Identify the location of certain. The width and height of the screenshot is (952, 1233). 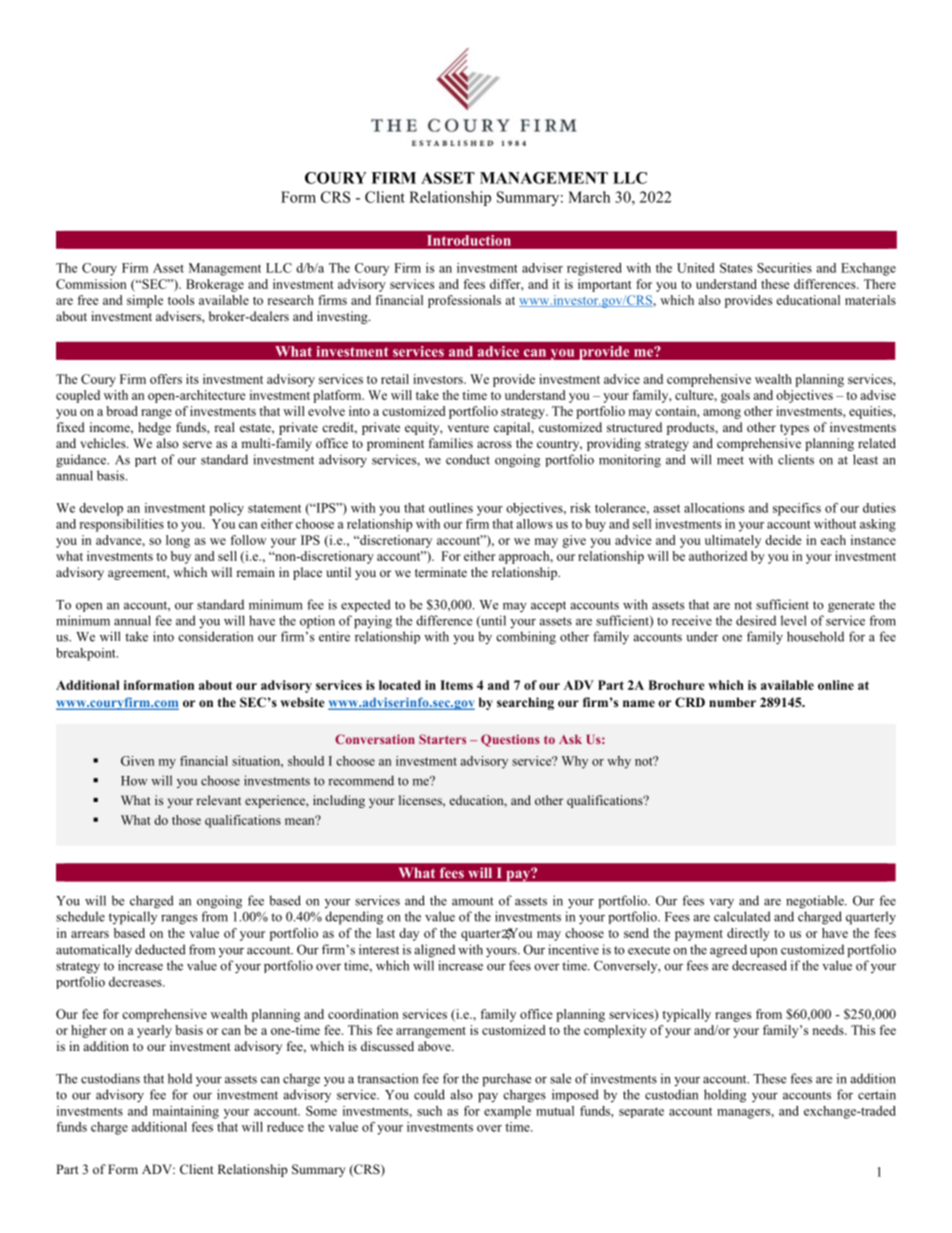
(877, 1094).
